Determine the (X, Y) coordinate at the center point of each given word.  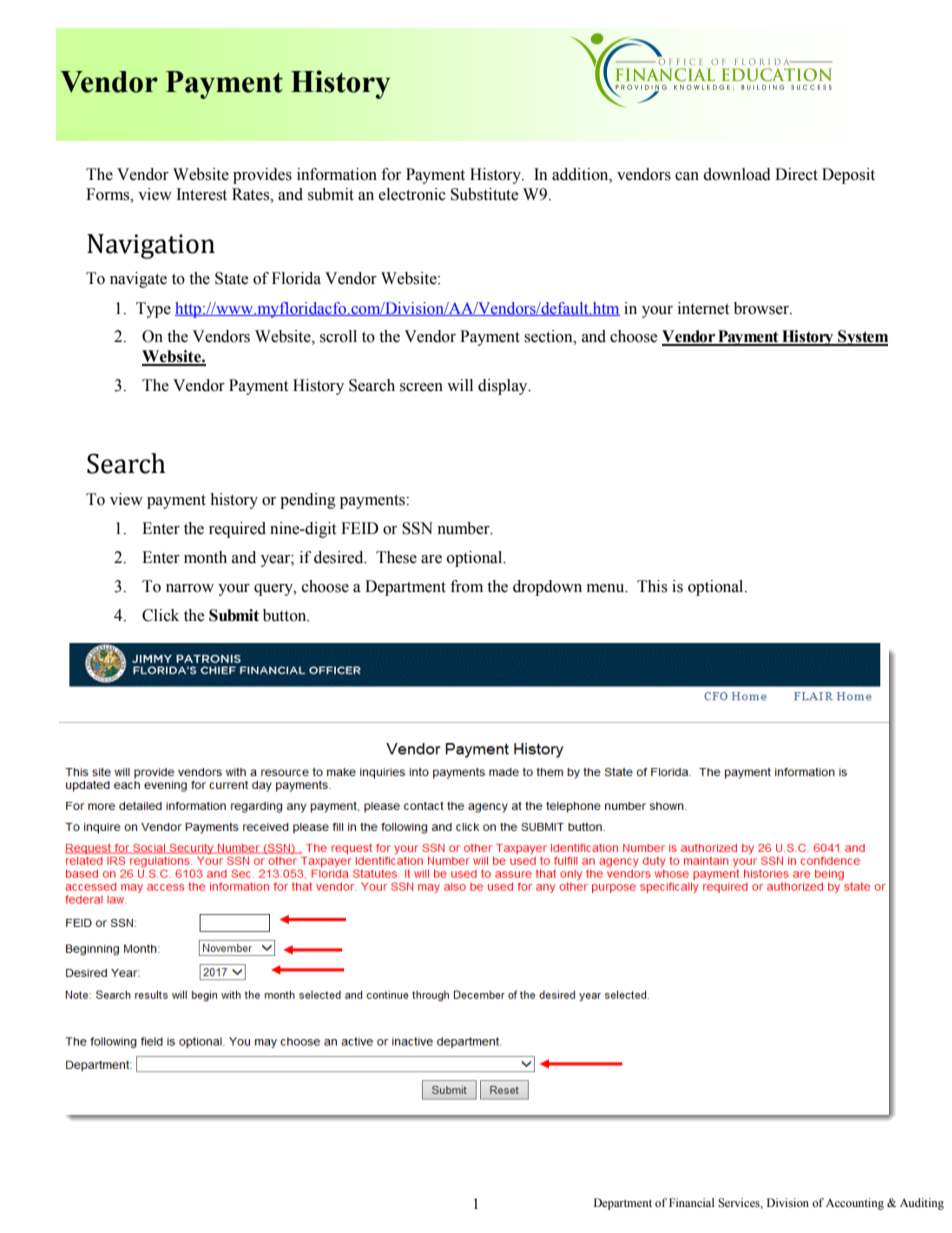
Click (160, 615)
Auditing (922, 1204)
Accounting (855, 1204)
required (237, 530)
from (466, 586)
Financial (691, 1202)
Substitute (485, 194)
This (652, 586)
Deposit (848, 176)
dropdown (547, 588)
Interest (201, 194)
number (464, 528)
